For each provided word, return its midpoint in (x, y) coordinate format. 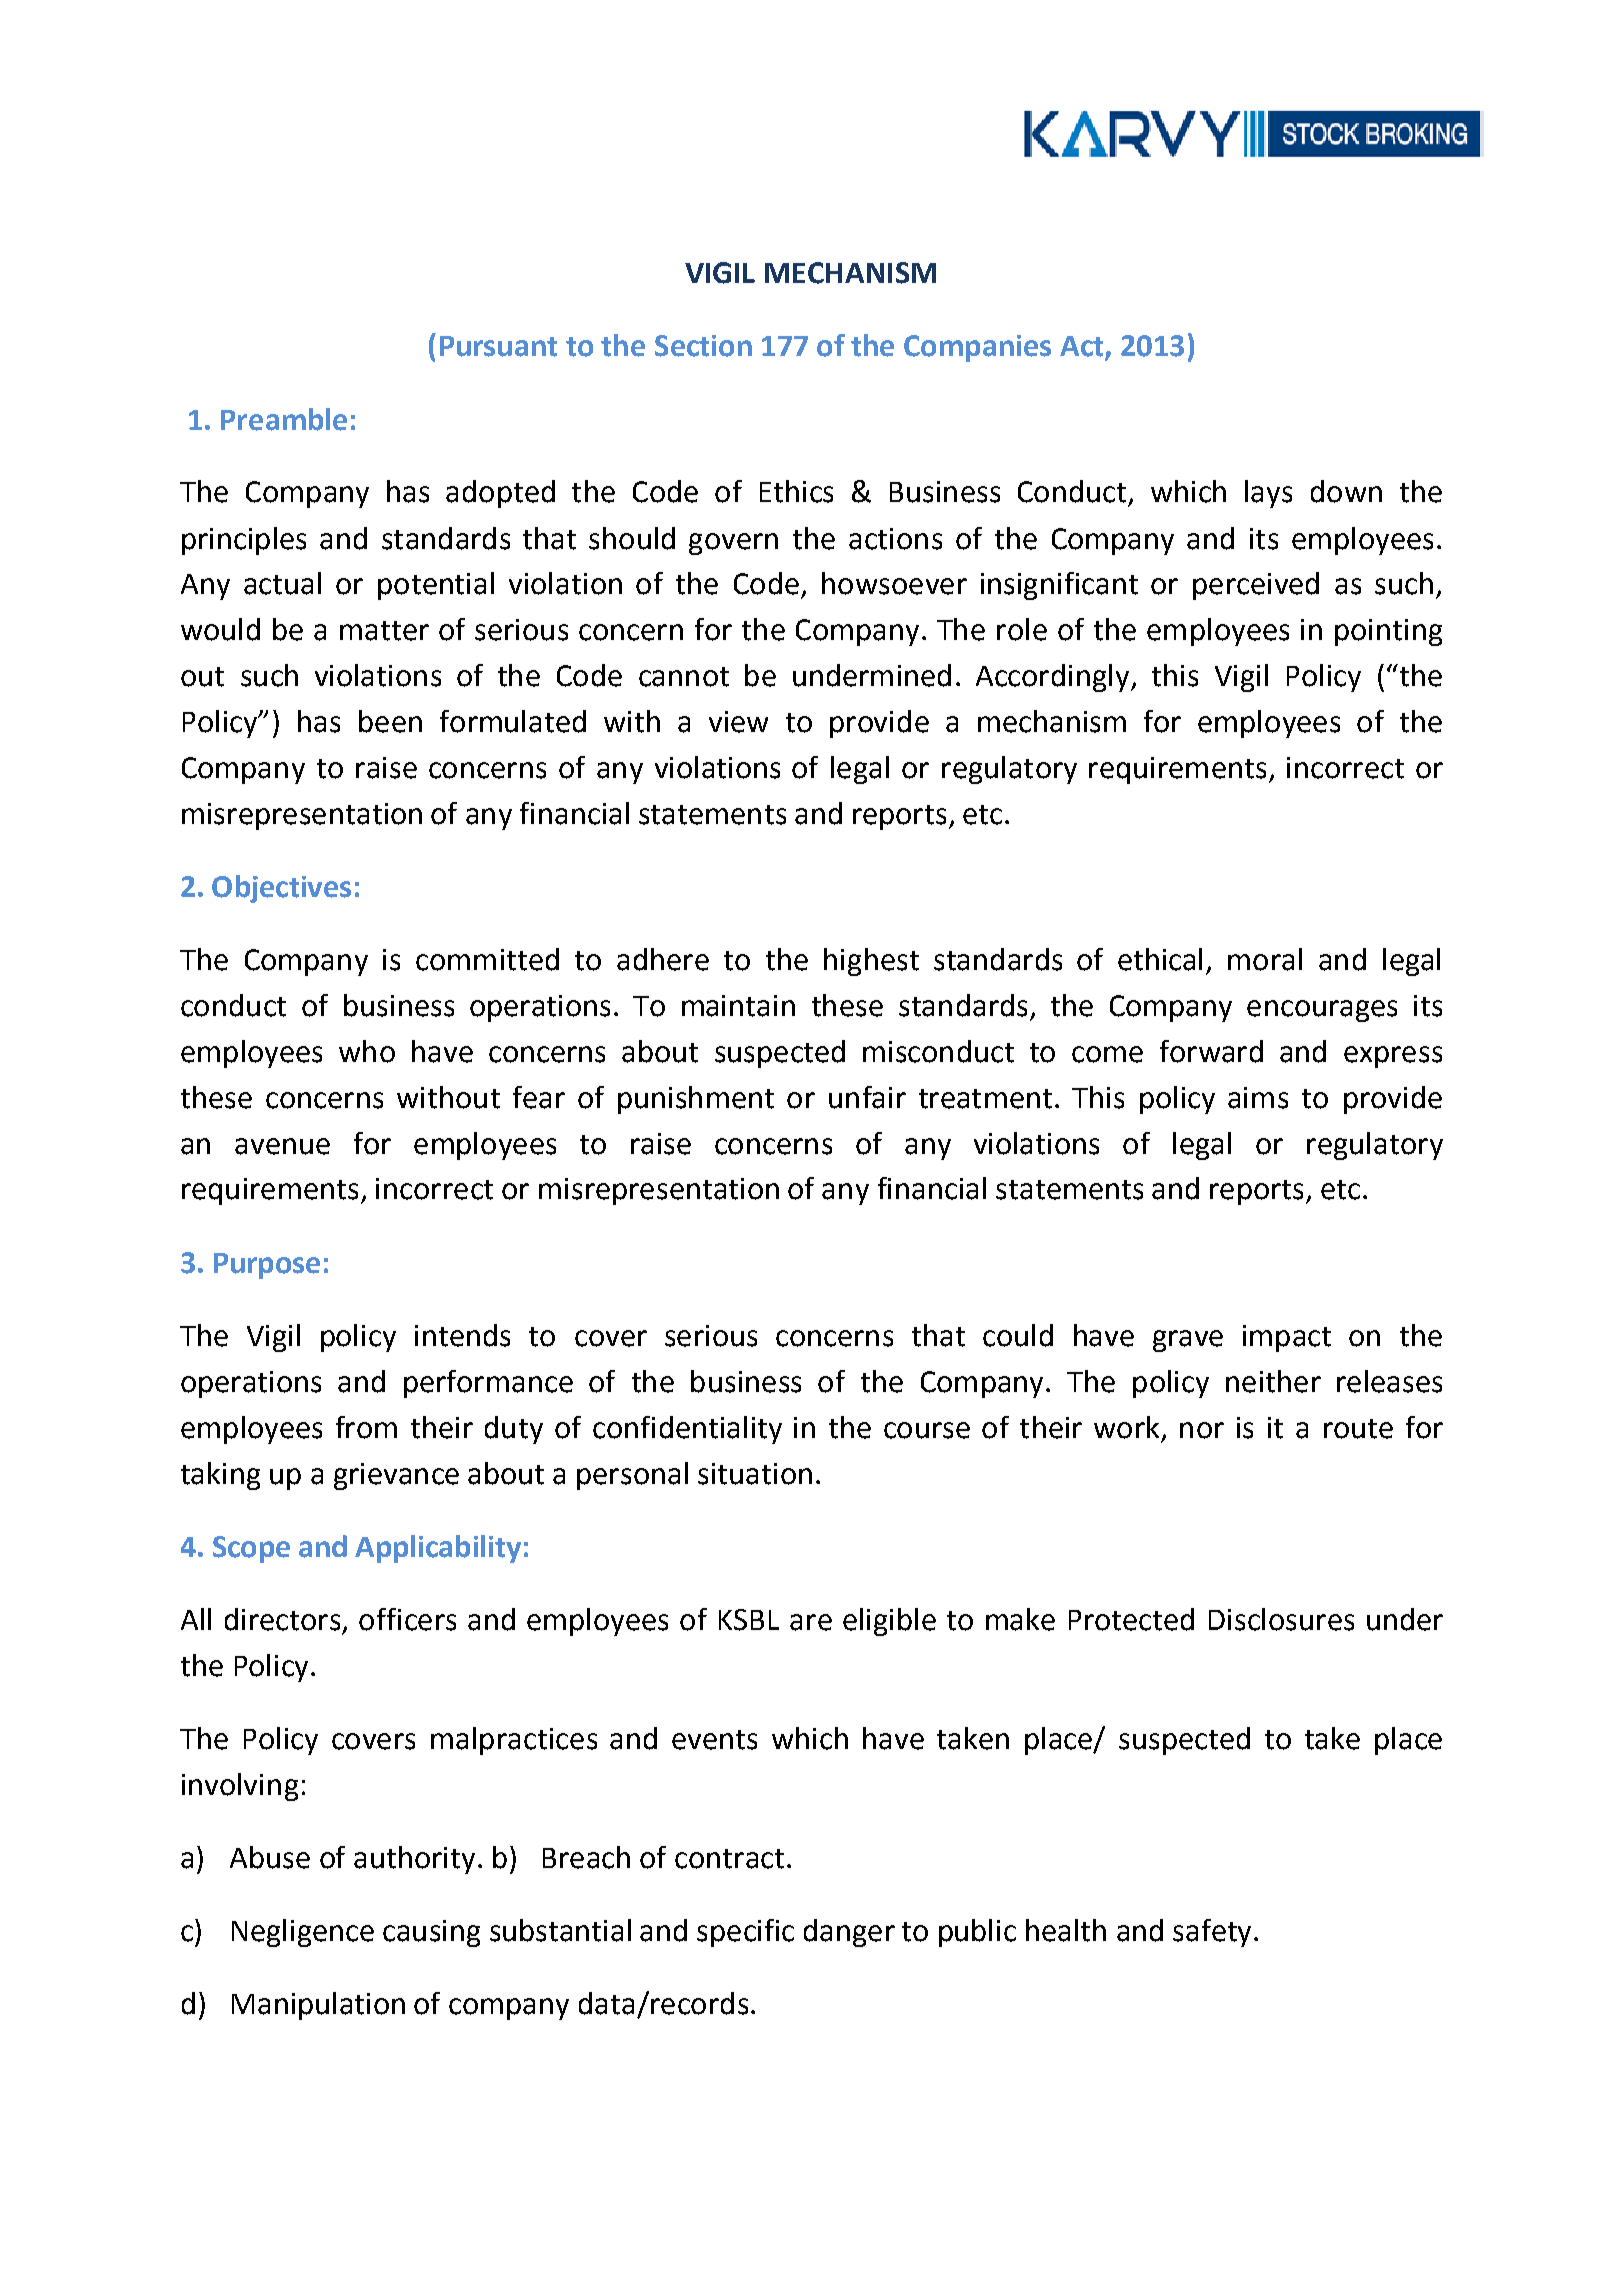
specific (745, 1933)
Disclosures (1281, 1619)
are (811, 1622)
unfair (867, 1097)
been (390, 721)
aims (1258, 1098)
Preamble (284, 419)
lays (1268, 494)
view (738, 722)
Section (703, 346)
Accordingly (1054, 678)
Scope (251, 1549)
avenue (282, 1146)
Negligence (303, 1933)
